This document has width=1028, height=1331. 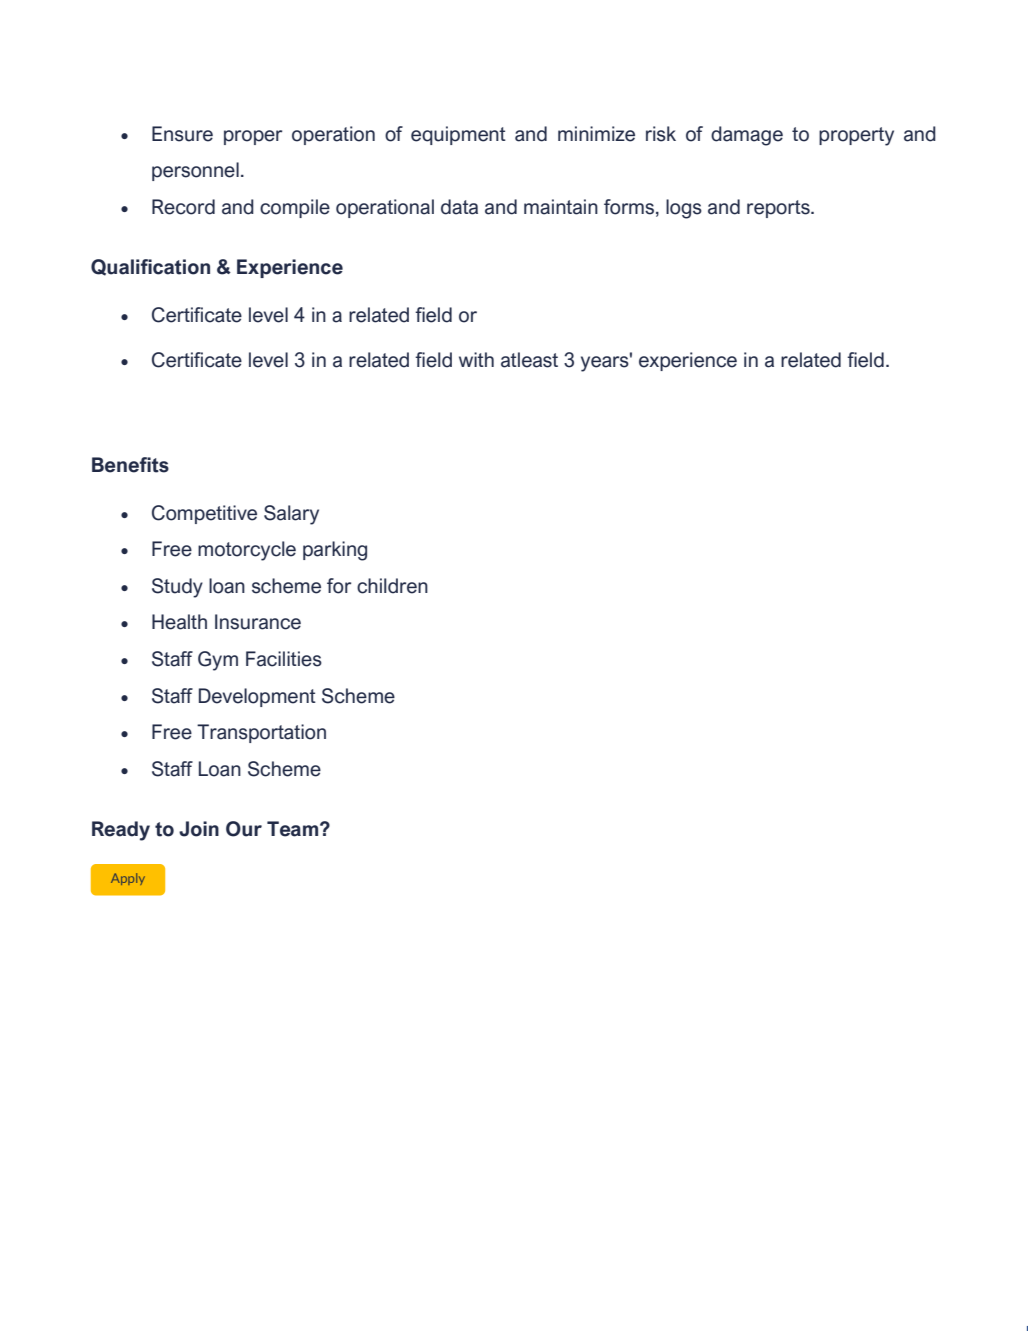 I want to click on risk, so click(x=661, y=134).
